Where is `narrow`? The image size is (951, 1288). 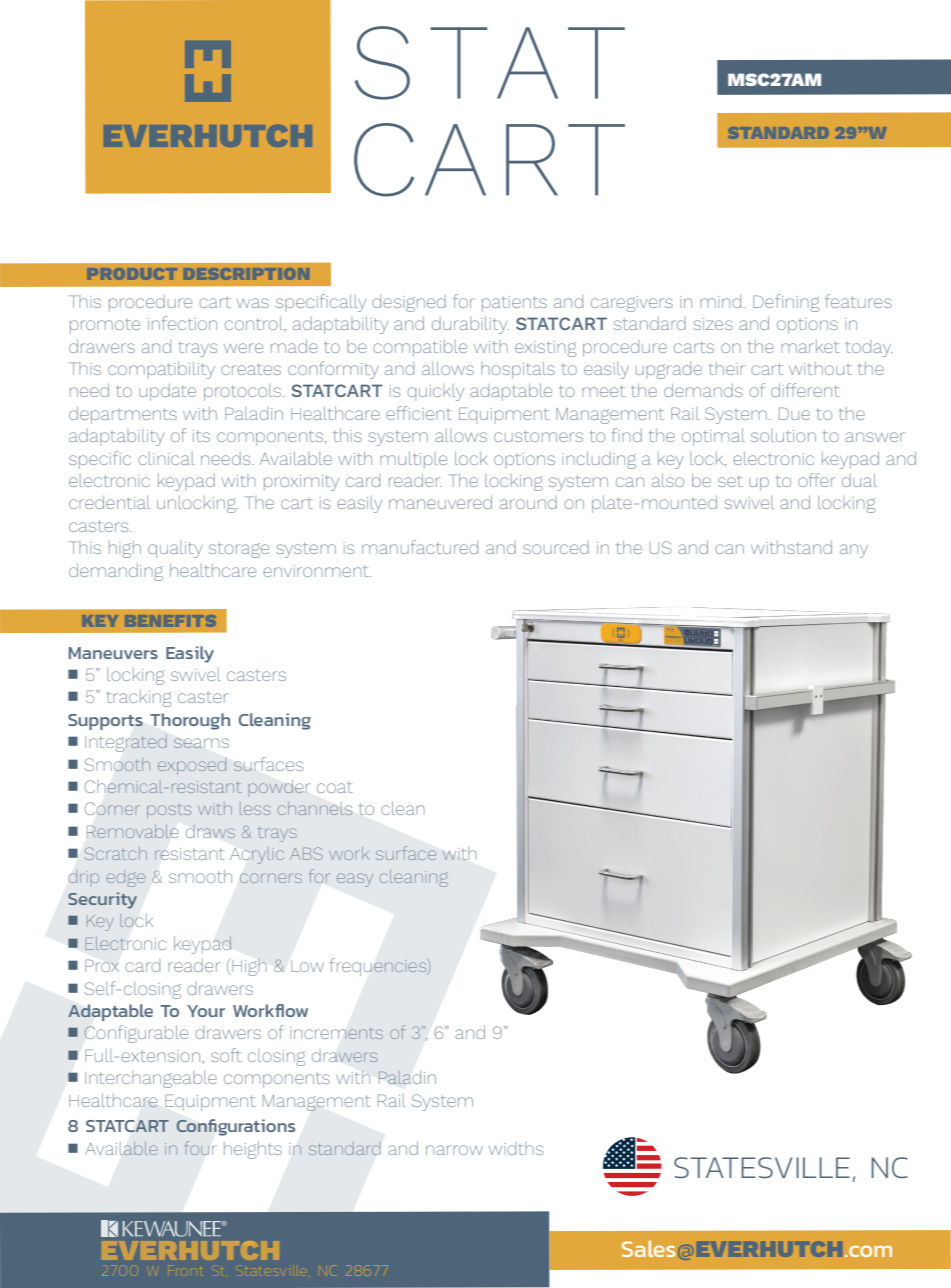
narrow is located at coordinates (454, 1150).
